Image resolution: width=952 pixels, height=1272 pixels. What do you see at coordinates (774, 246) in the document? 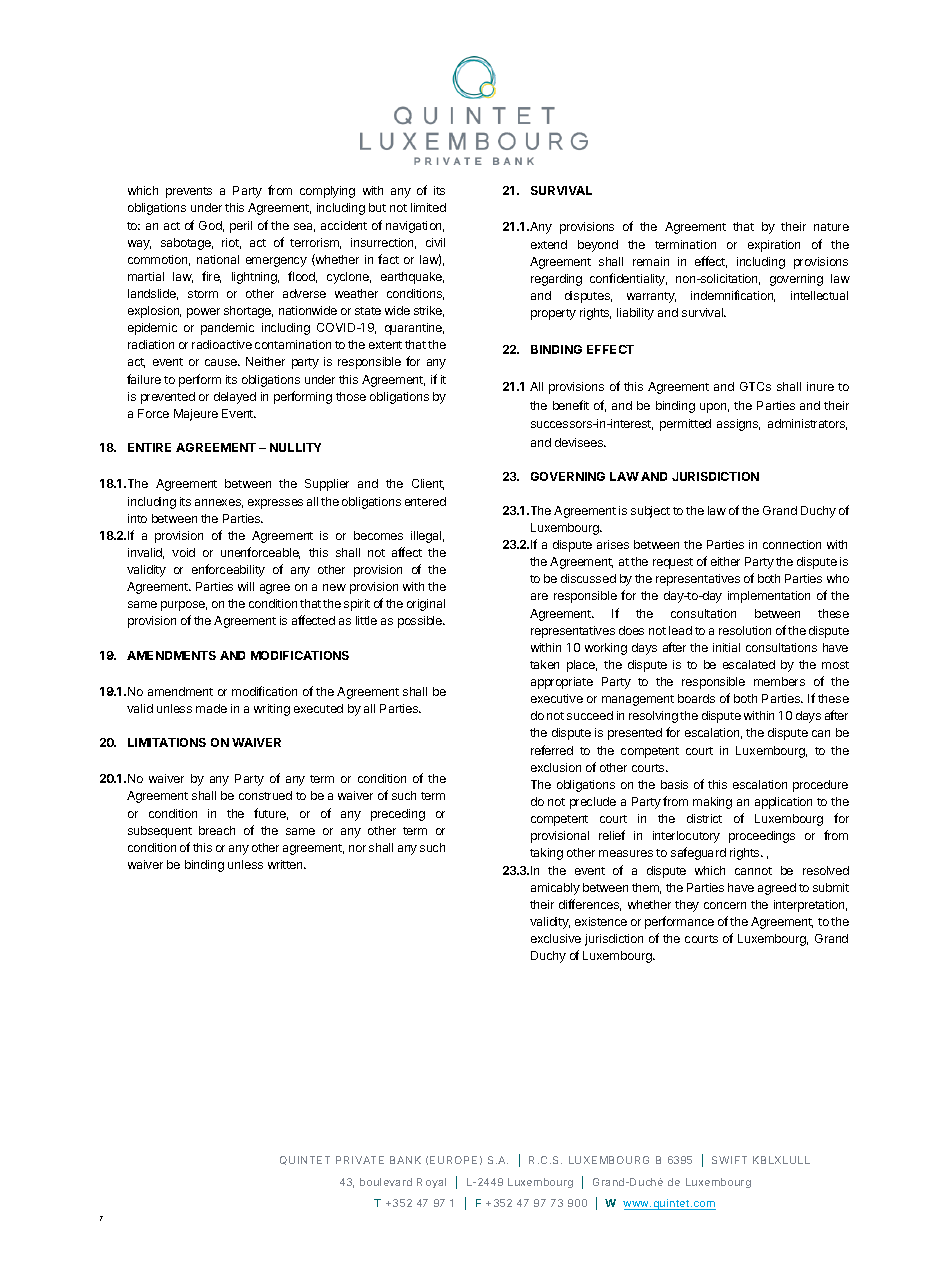
I see `expiration` at bounding box center [774, 246].
